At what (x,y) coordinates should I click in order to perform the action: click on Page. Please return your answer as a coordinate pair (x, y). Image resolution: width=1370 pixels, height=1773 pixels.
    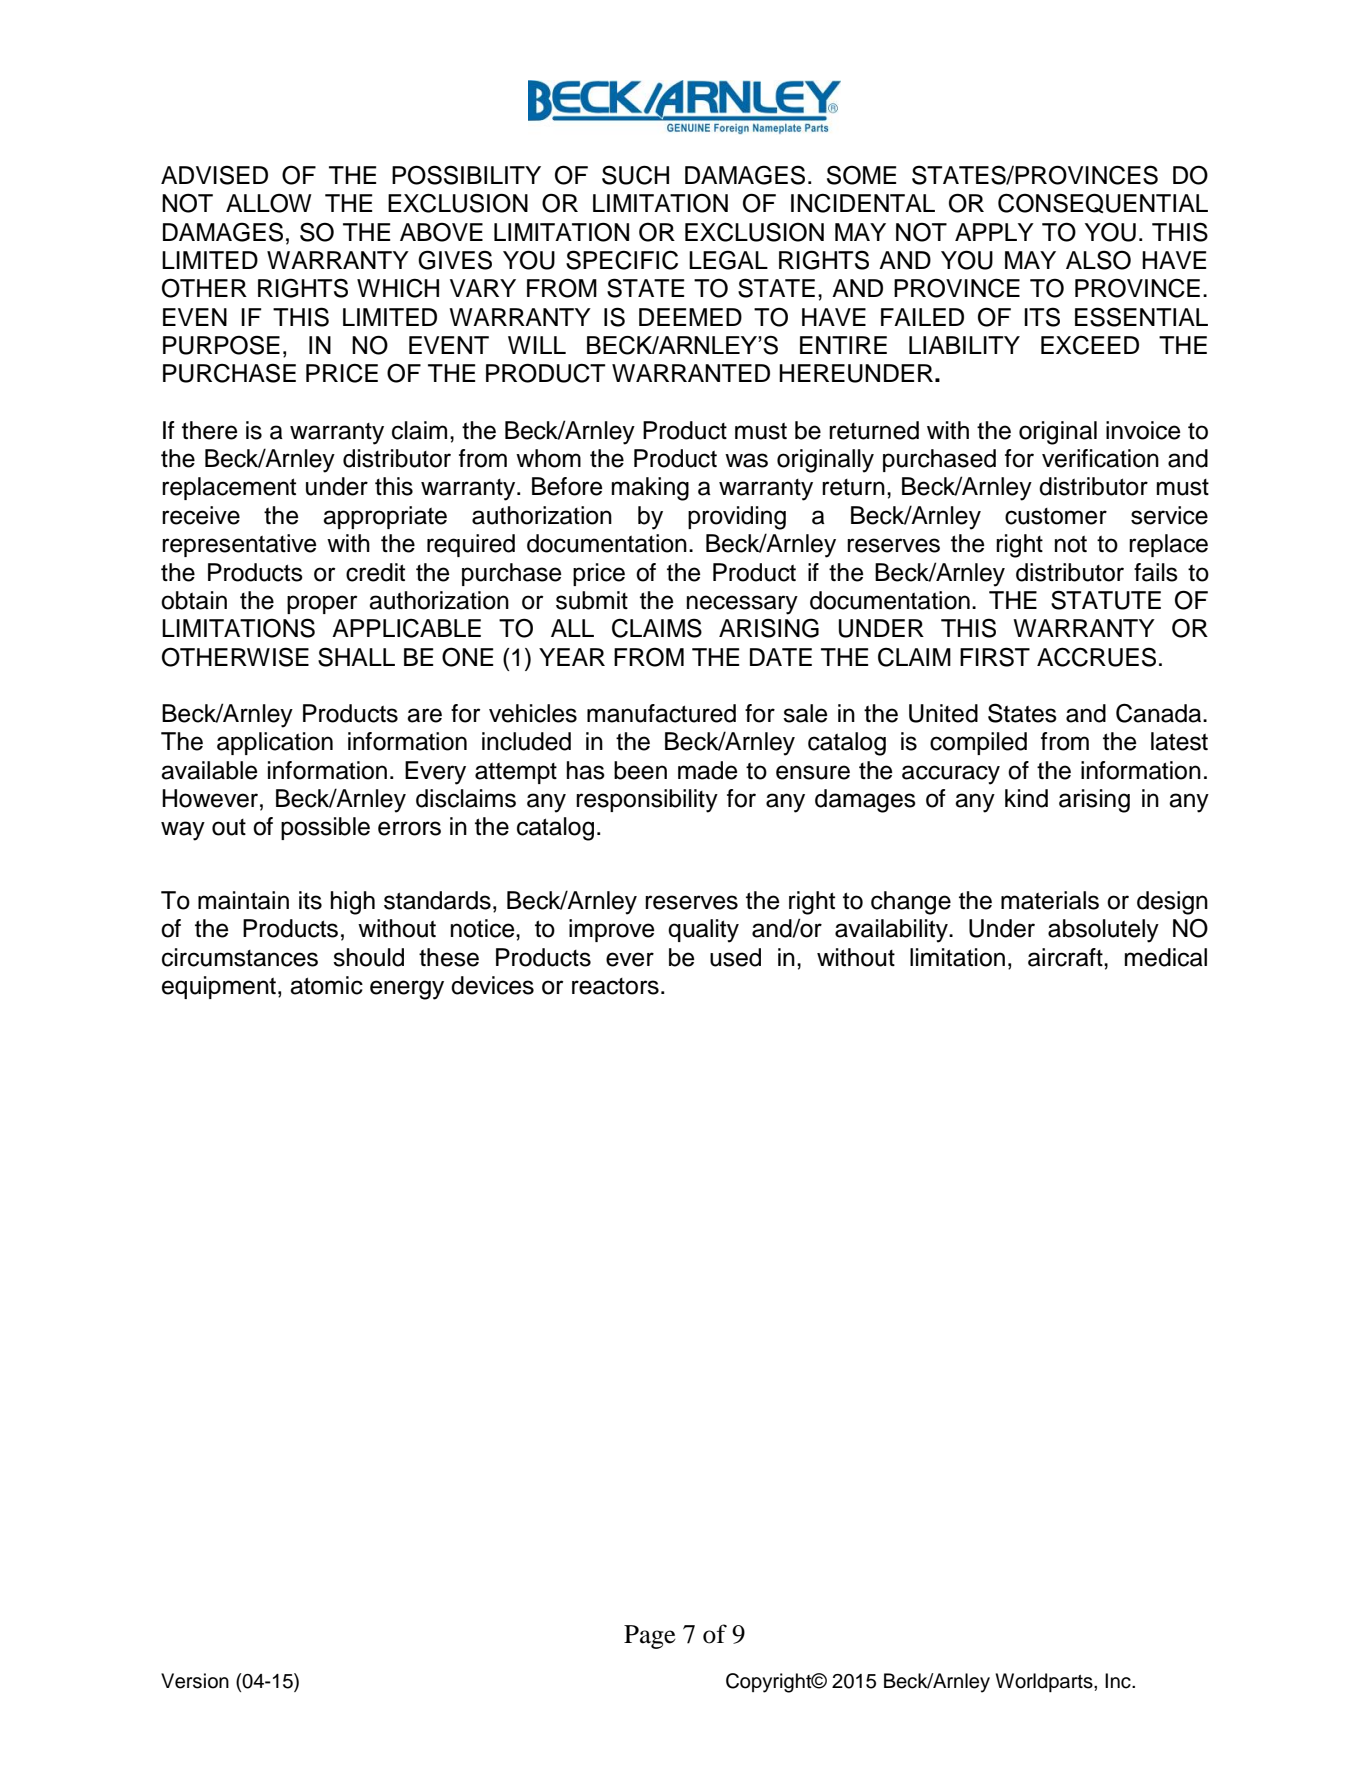
    Looking at the image, I should click on (650, 1637).
